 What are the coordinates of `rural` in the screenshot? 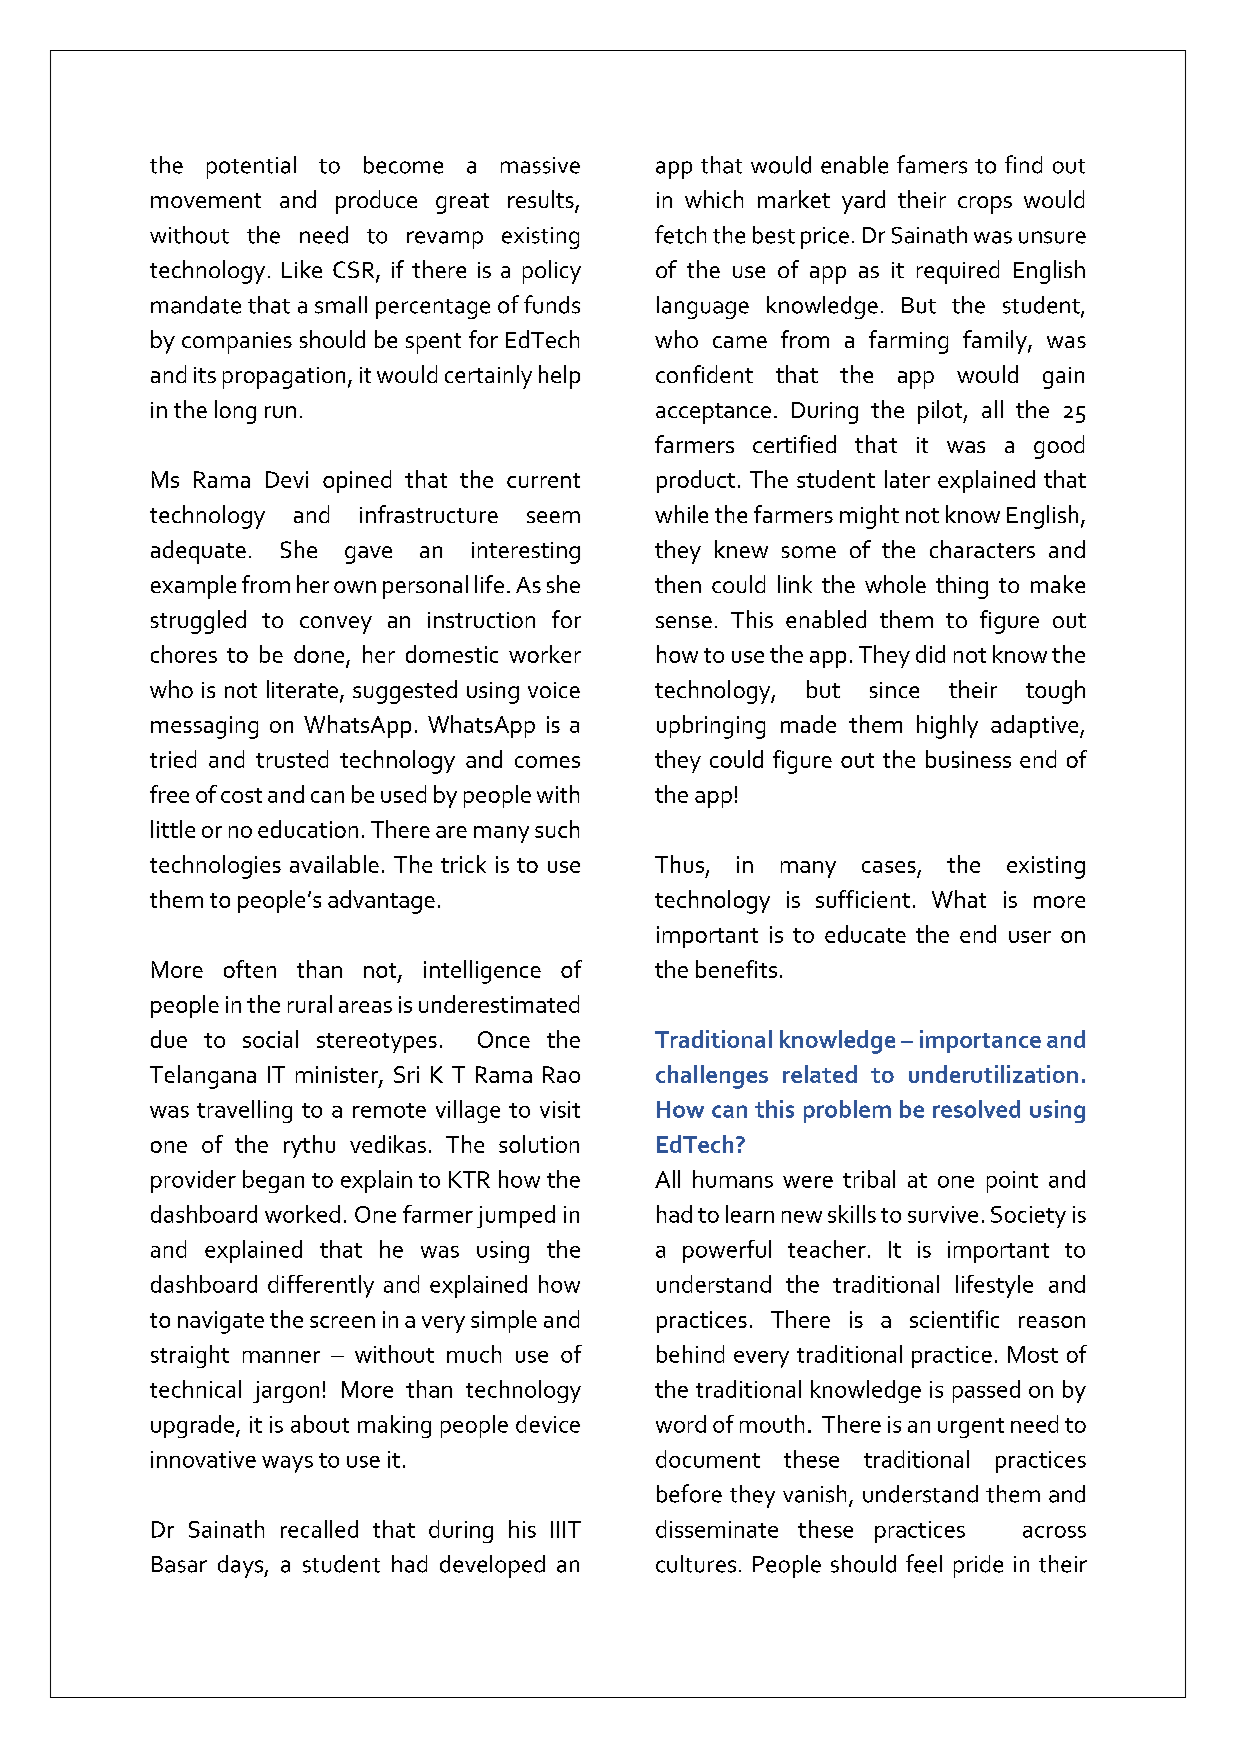 It's located at (310, 1004).
